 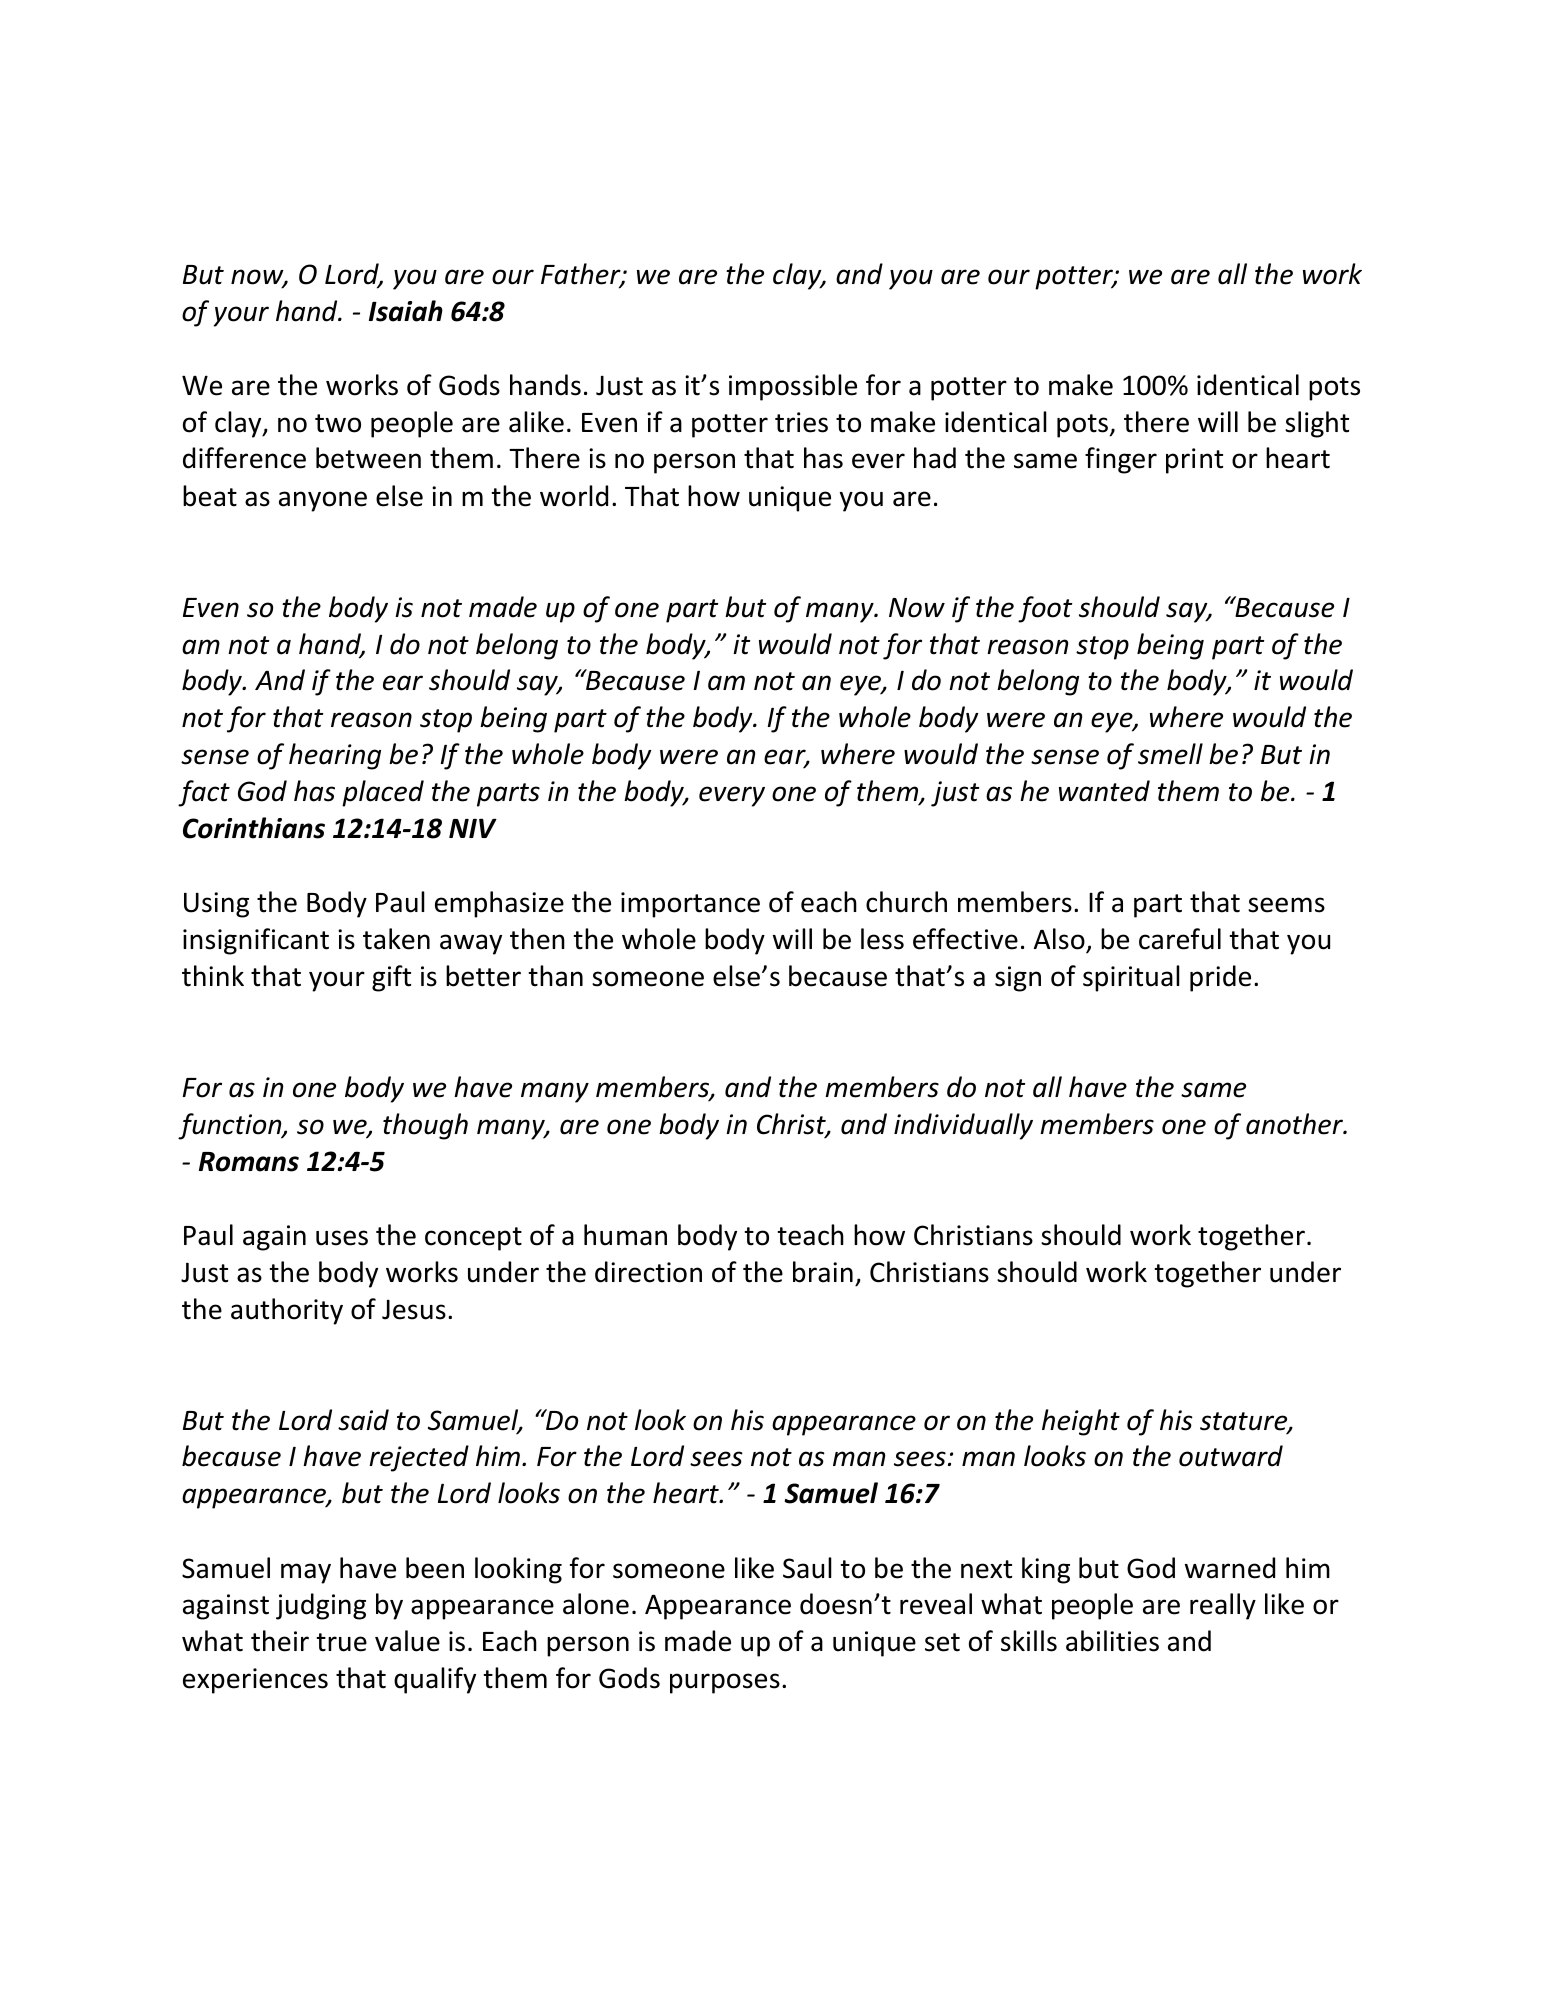 What do you see at coordinates (341, 1642) in the screenshot?
I see `true` at bounding box center [341, 1642].
